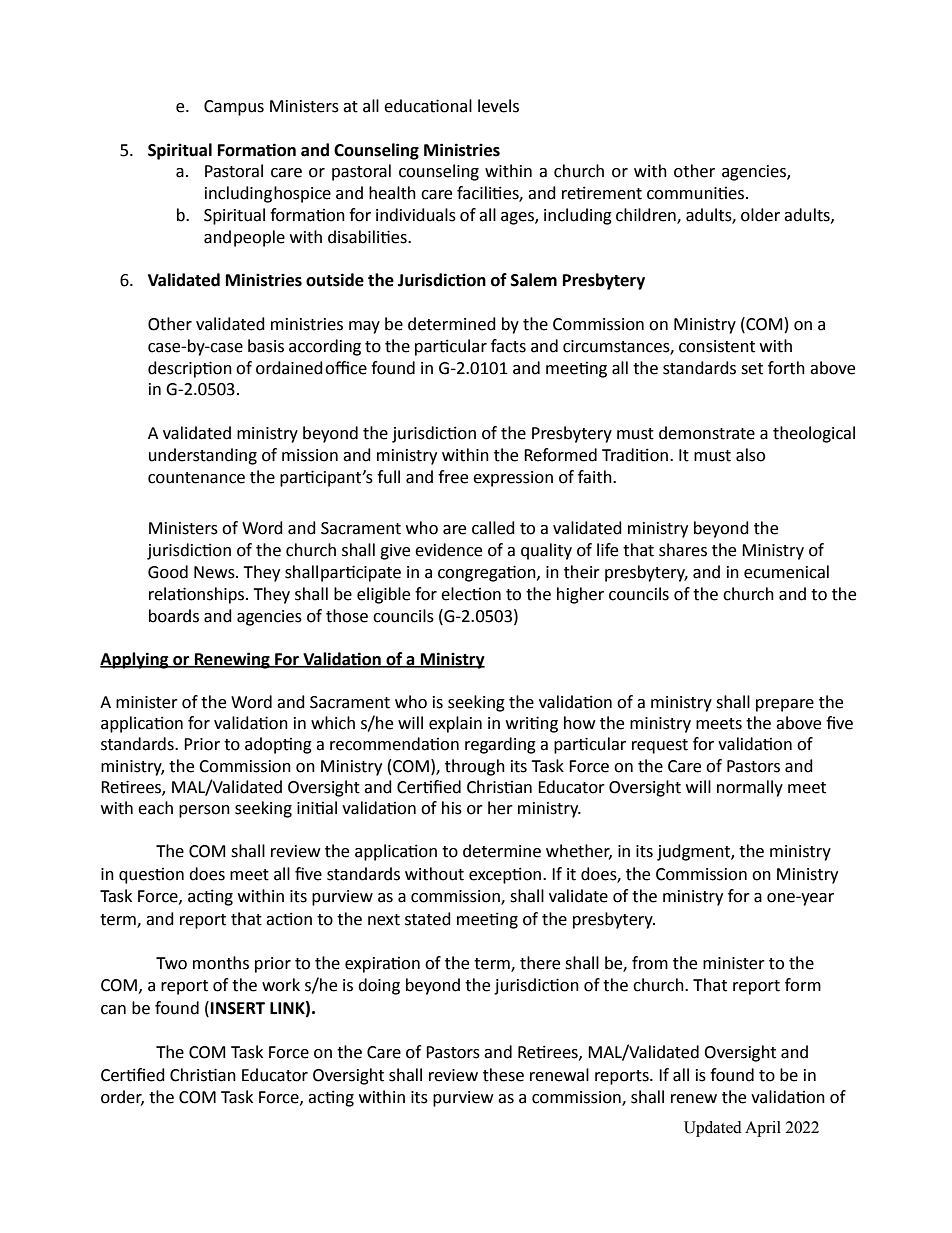 The width and height of the screenshot is (952, 1233). What do you see at coordinates (221, 963) in the screenshot?
I see `months` at bounding box center [221, 963].
